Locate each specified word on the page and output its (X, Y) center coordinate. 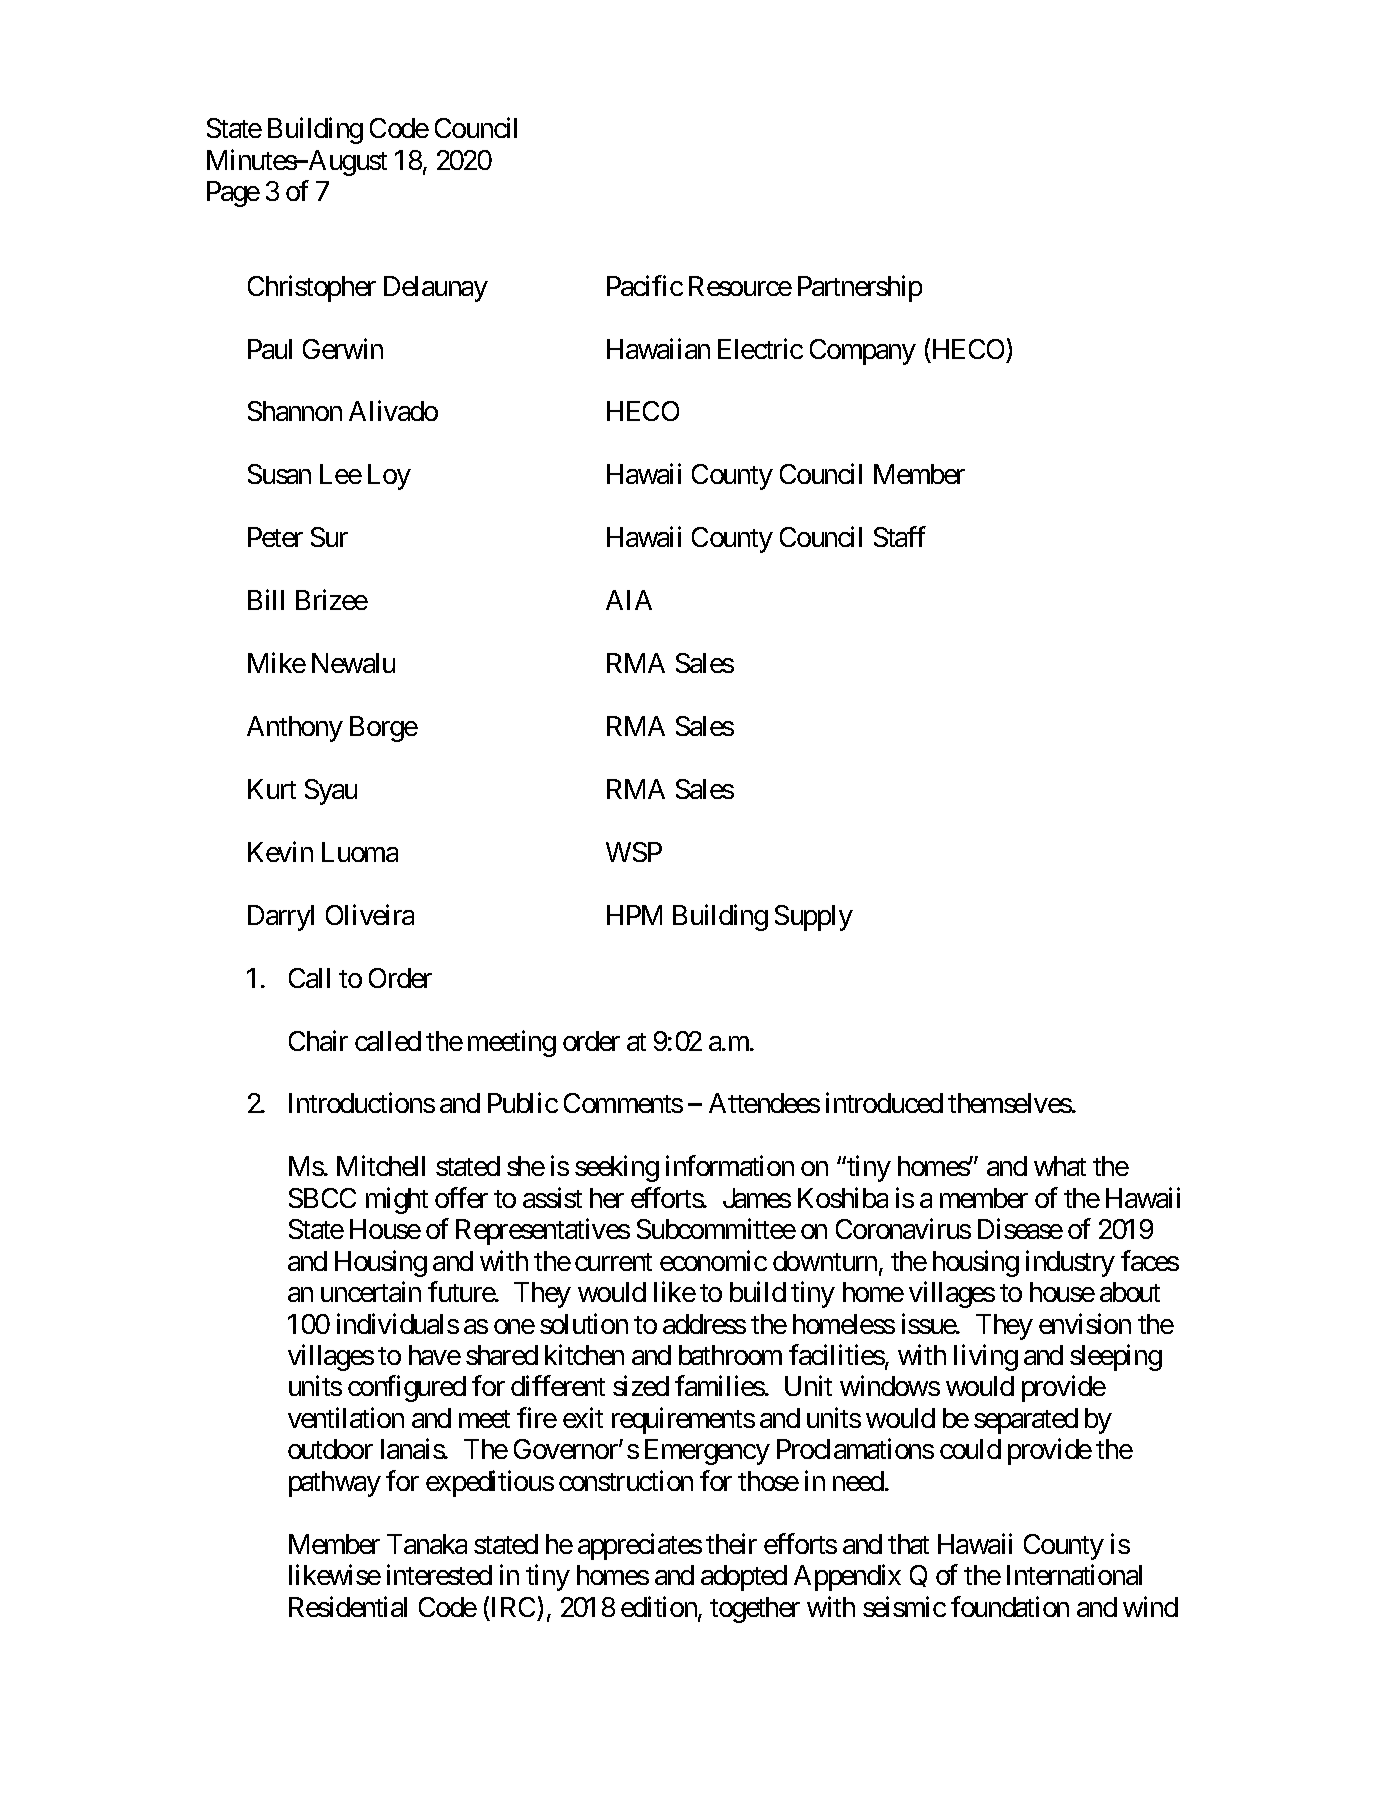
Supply (814, 918)
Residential (348, 1606)
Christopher (312, 288)
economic (713, 1260)
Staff (899, 537)
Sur (329, 537)
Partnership (860, 288)
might (397, 1200)
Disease (1020, 1229)
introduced (884, 1103)
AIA (629, 600)
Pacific (645, 285)
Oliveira (370, 914)
